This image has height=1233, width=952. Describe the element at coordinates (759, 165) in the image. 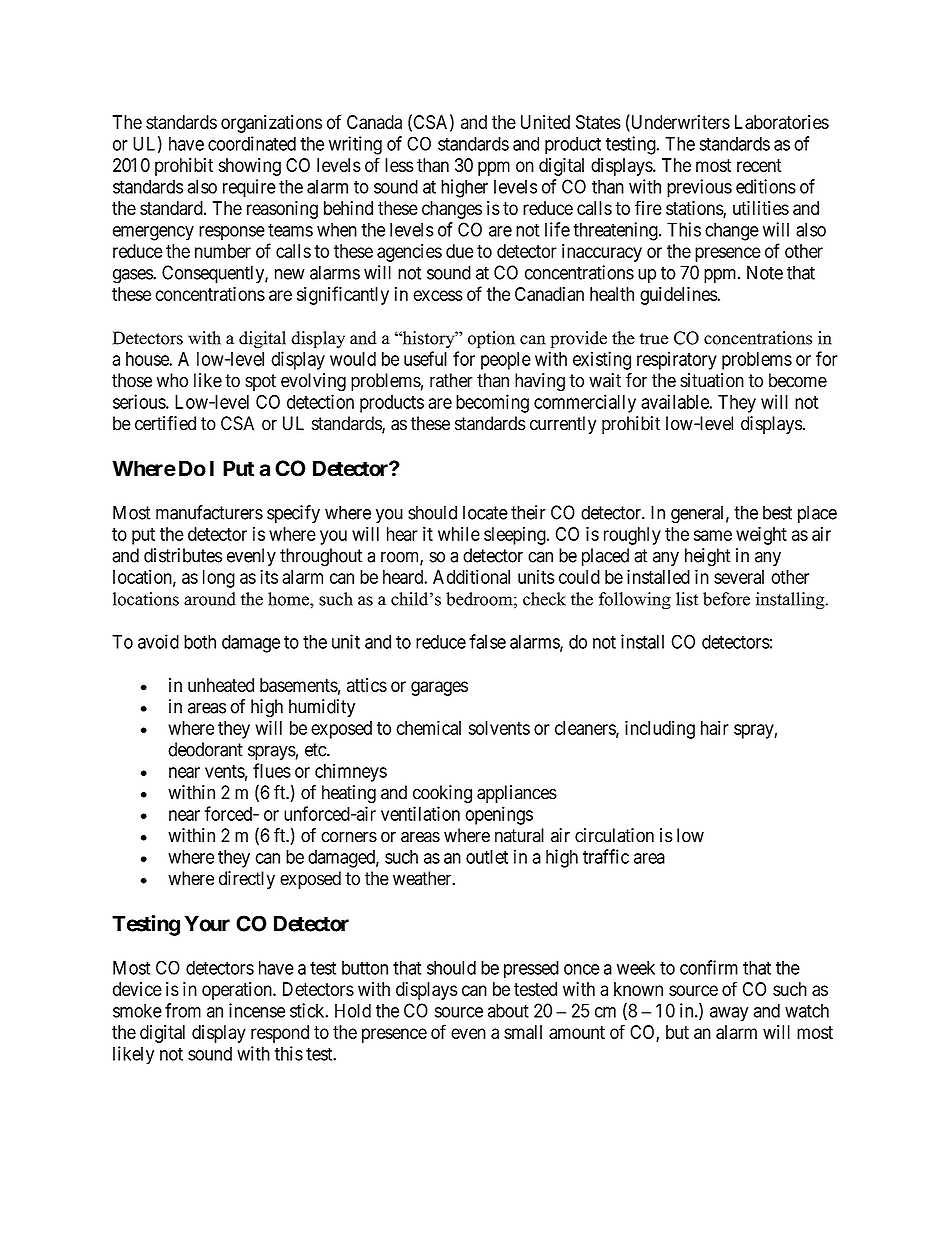

I see `recent` at that location.
